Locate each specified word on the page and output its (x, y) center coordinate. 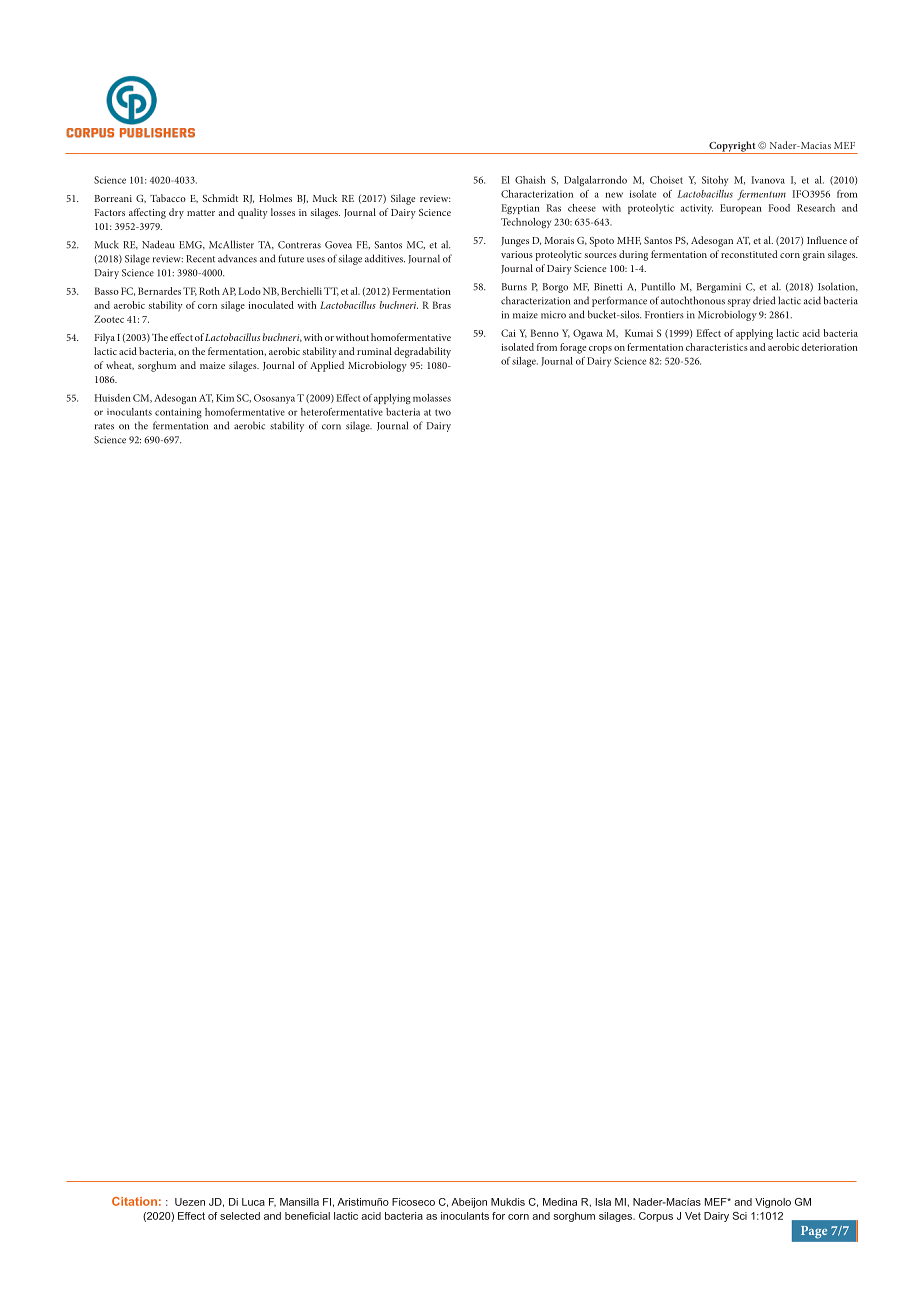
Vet (693, 1216)
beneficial (307, 1216)
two (443, 412)
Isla (603, 1202)
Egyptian (520, 209)
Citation (134, 1201)
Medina (560, 1202)
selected (240, 1216)
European (741, 209)
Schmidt (220, 198)
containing (178, 413)
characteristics (717, 347)
